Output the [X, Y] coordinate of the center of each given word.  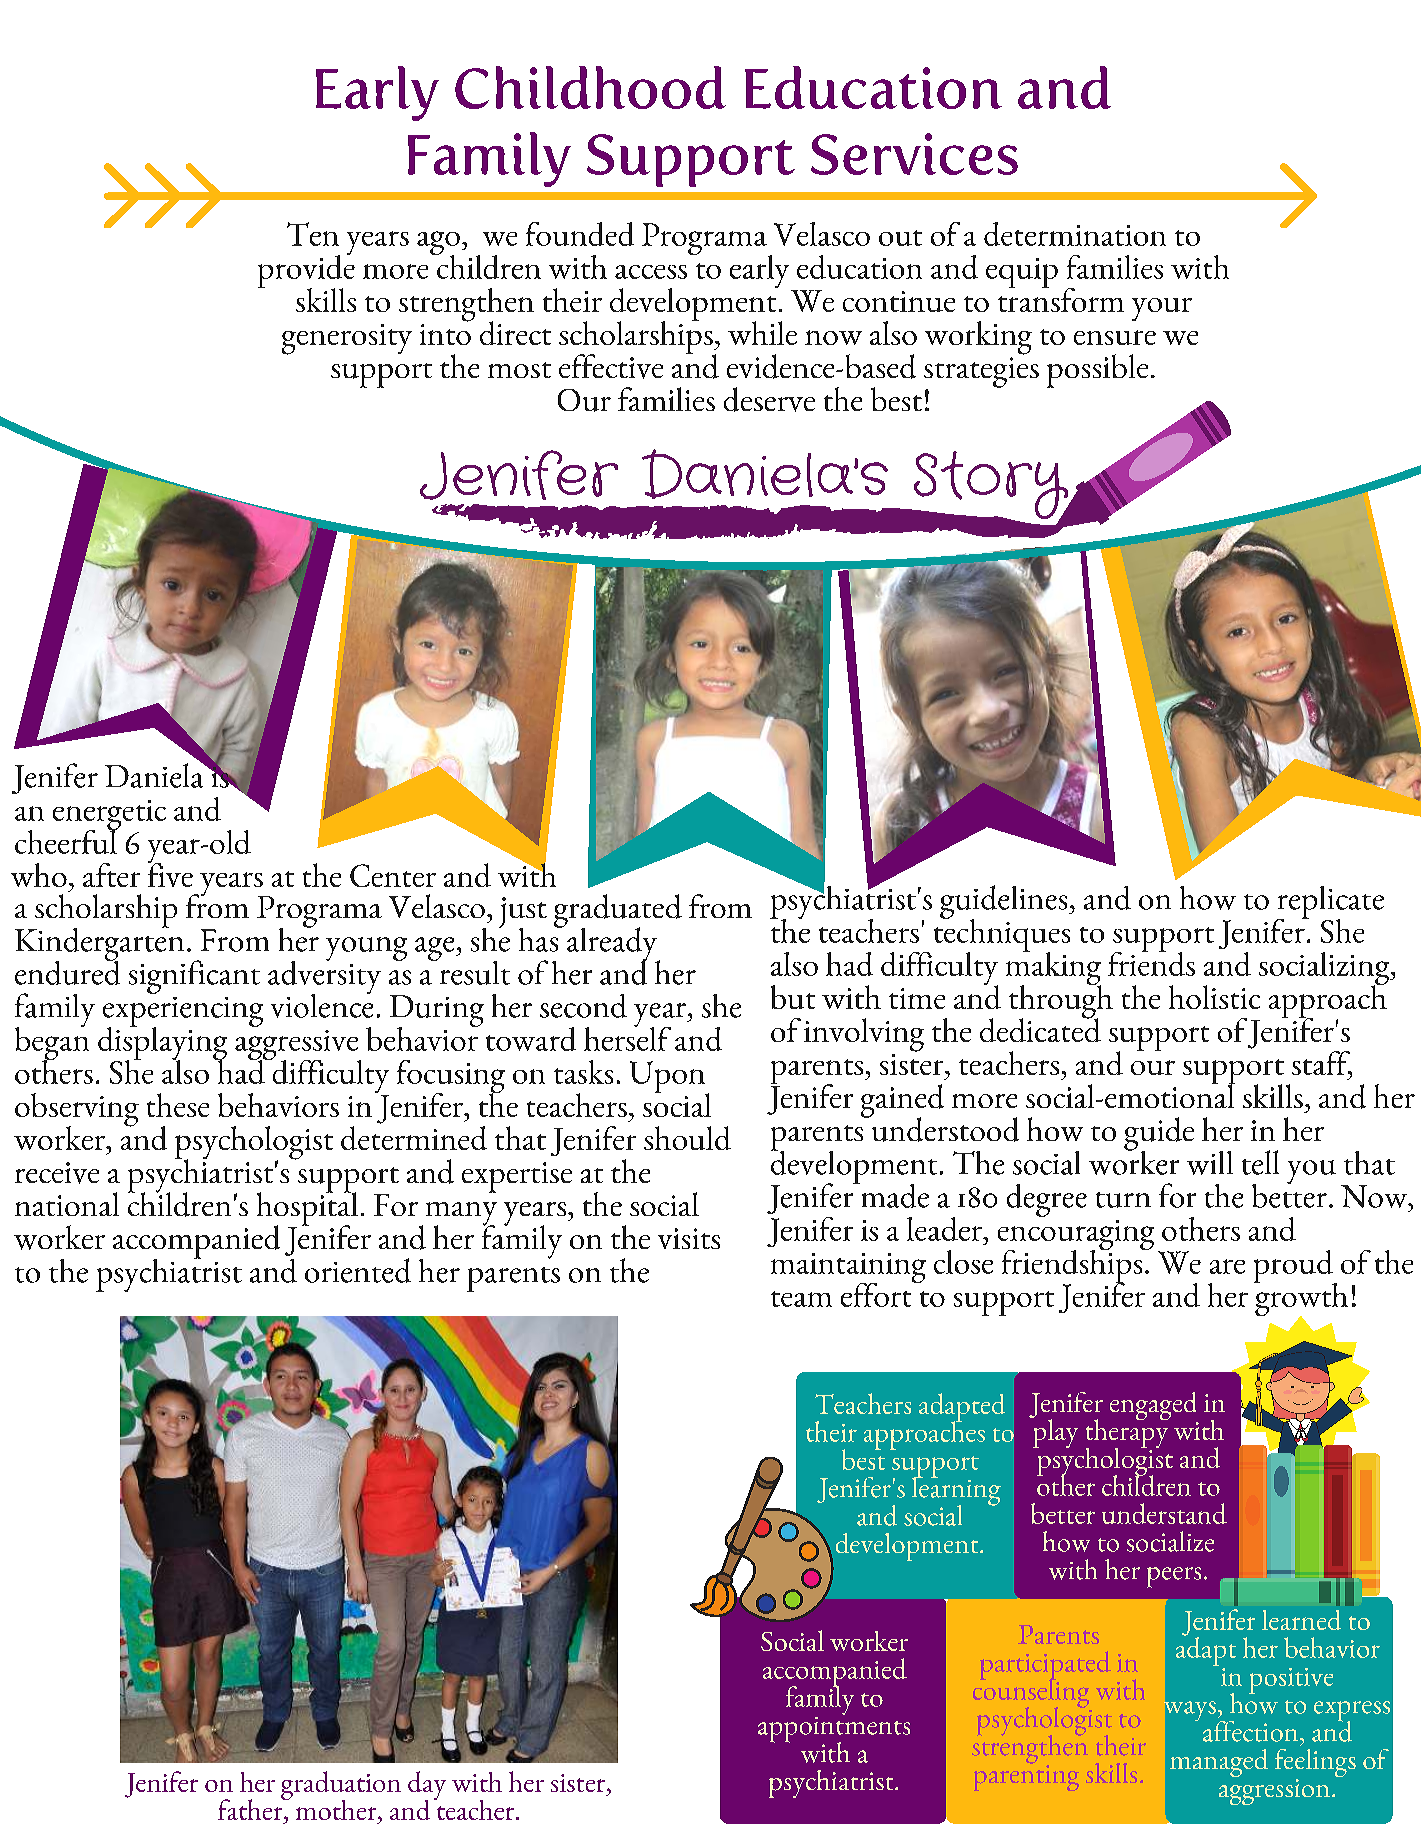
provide [306, 271]
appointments [834, 1729]
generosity [347, 339]
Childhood [590, 87]
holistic [1214, 997]
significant [194, 977]
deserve [769, 399]
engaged [1154, 1407]
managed [1219, 1763]
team [801, 1299]
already [613, 945]
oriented [358, 1270]
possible [1097, 371]
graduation [341, 1787]
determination [1075, 234]
